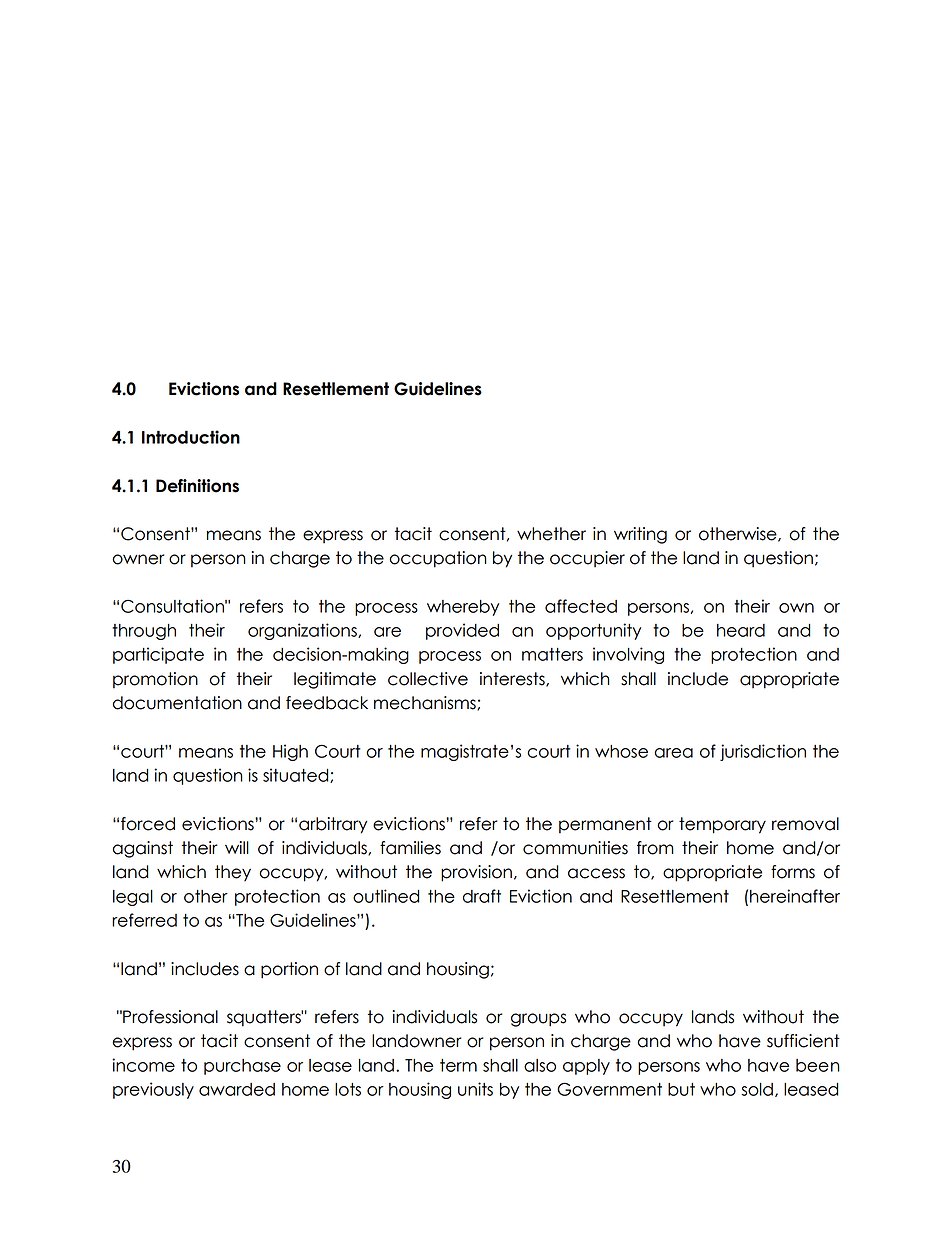  Describe the element at coordinates (640, 535) in the screenshot. I see `writing` at that location.
